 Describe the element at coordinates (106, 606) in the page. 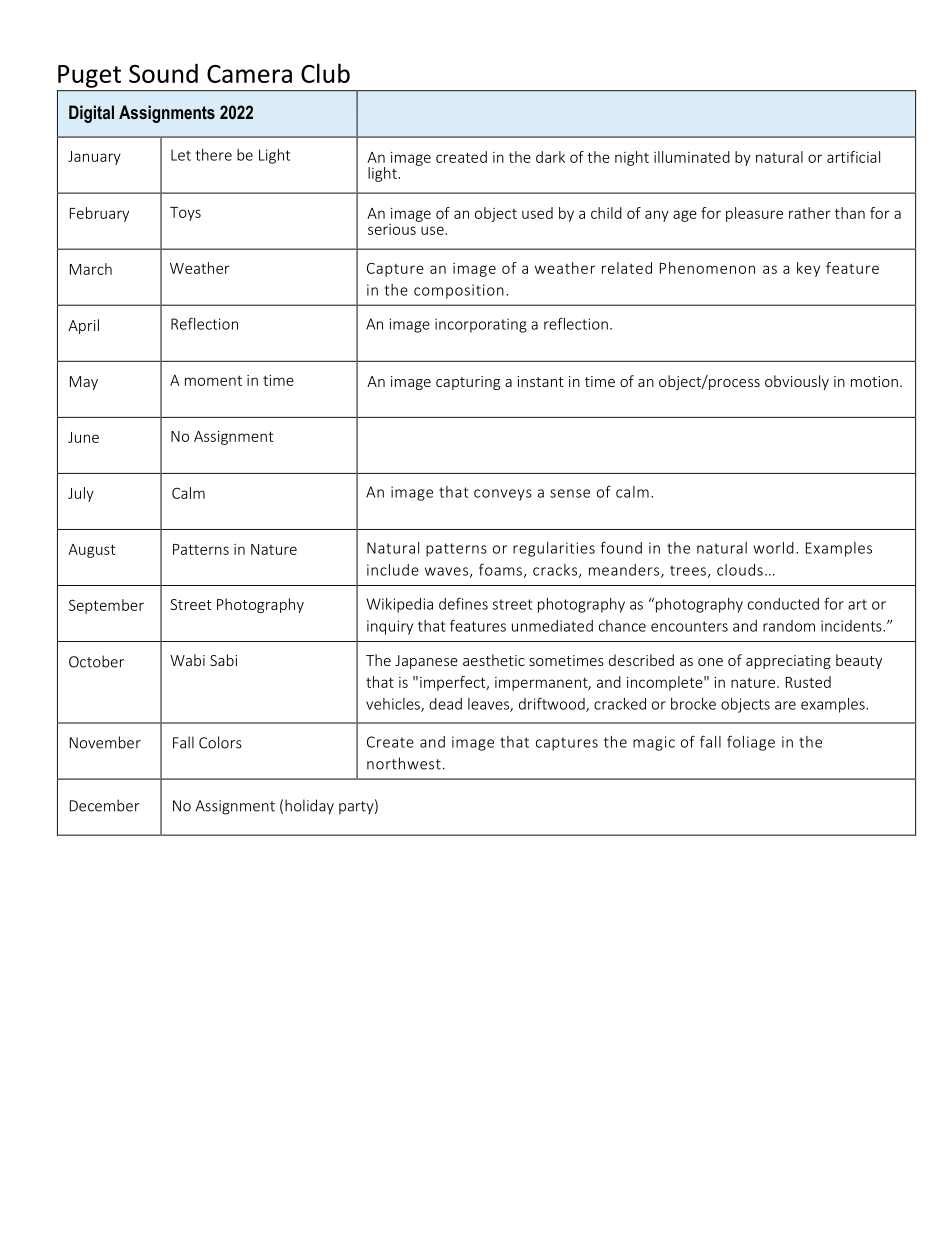

I see `September` at that location.
